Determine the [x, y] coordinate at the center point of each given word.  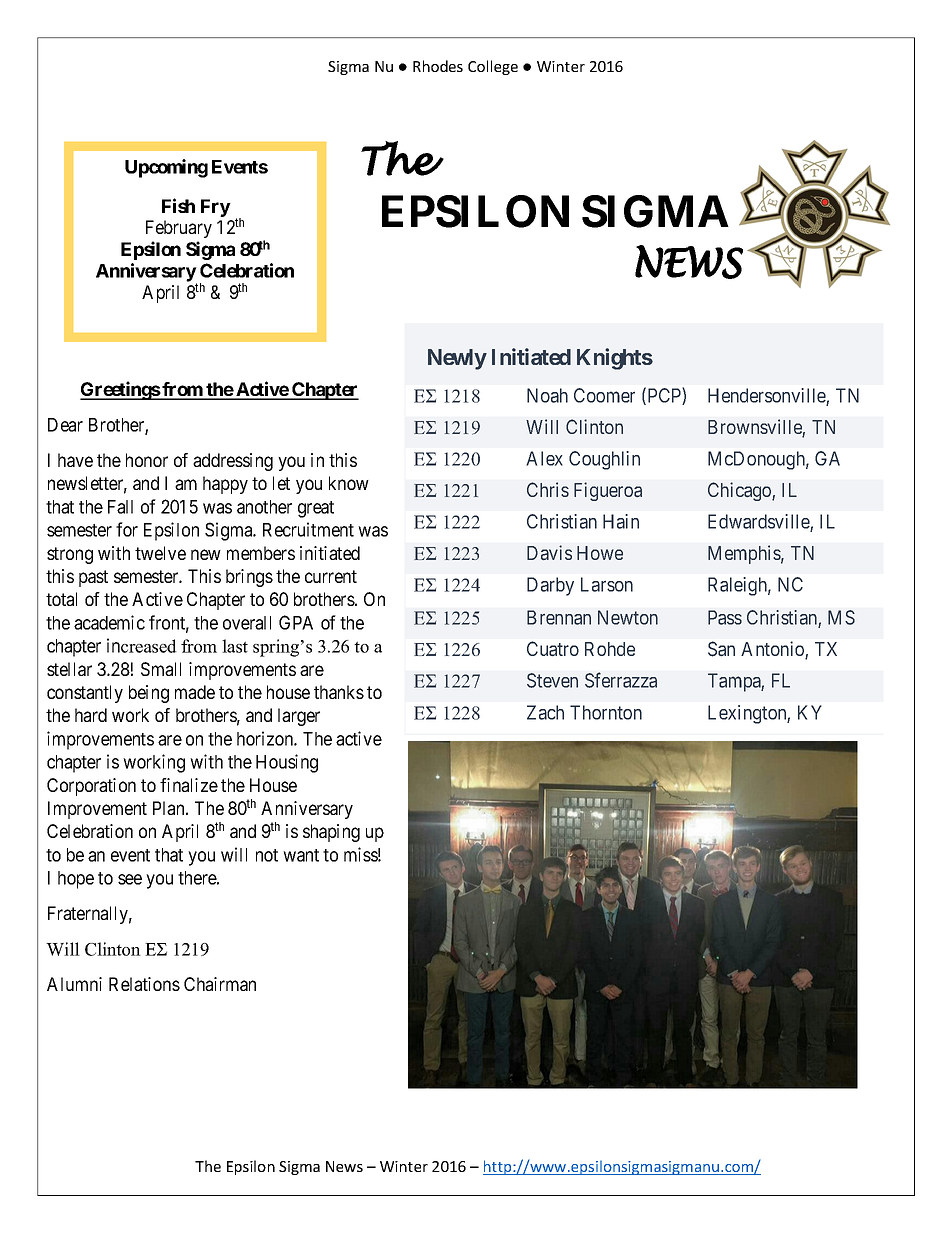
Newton [628, 617]
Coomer [604, 395]
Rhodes [438, 66]
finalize [189, 785]
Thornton [606, 712]
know [349, 483]
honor [147, 460]
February [179, 229]
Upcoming [166, 168]
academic [109, 622]
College [493, 67]
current [331, 576]
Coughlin [604, 460]
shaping [331, 833]
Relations [144, 984]
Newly [457, 359]
